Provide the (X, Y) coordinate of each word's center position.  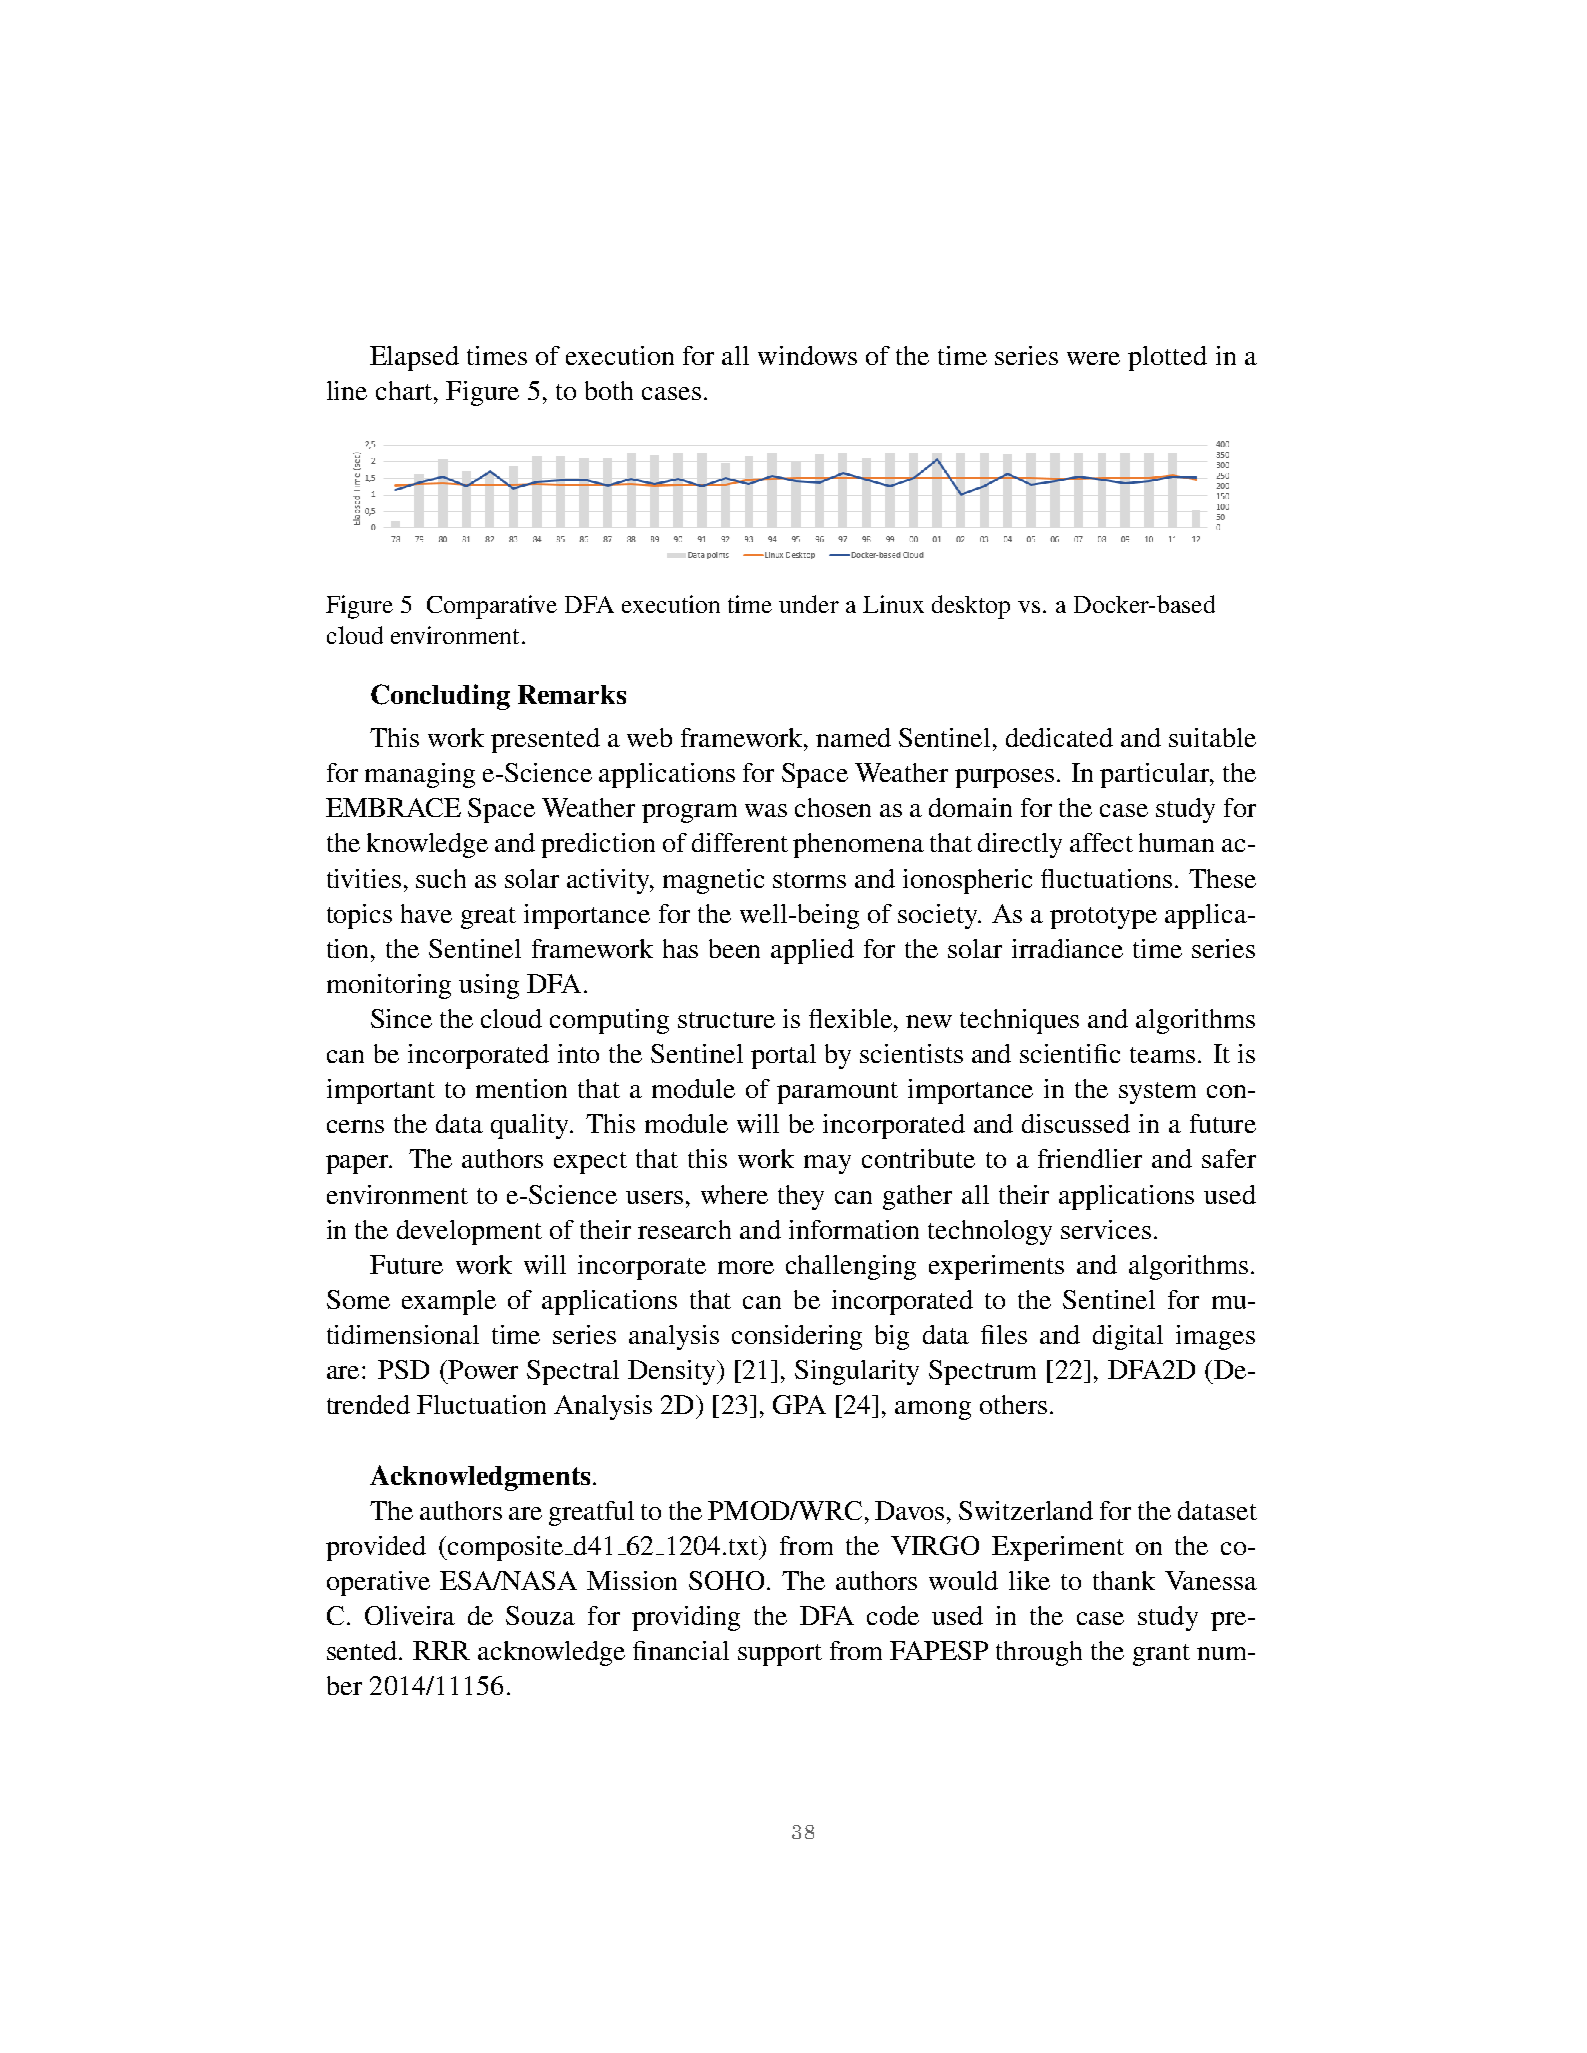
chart (405, 390)
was (766, 810)
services (1106, 1229)
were (1093, 358)
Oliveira (410, 1615)
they (801, 1197)
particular (1156, 775)
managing (420, 775)
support (780, 1655)
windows (807, 355)
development (469, 1232)
